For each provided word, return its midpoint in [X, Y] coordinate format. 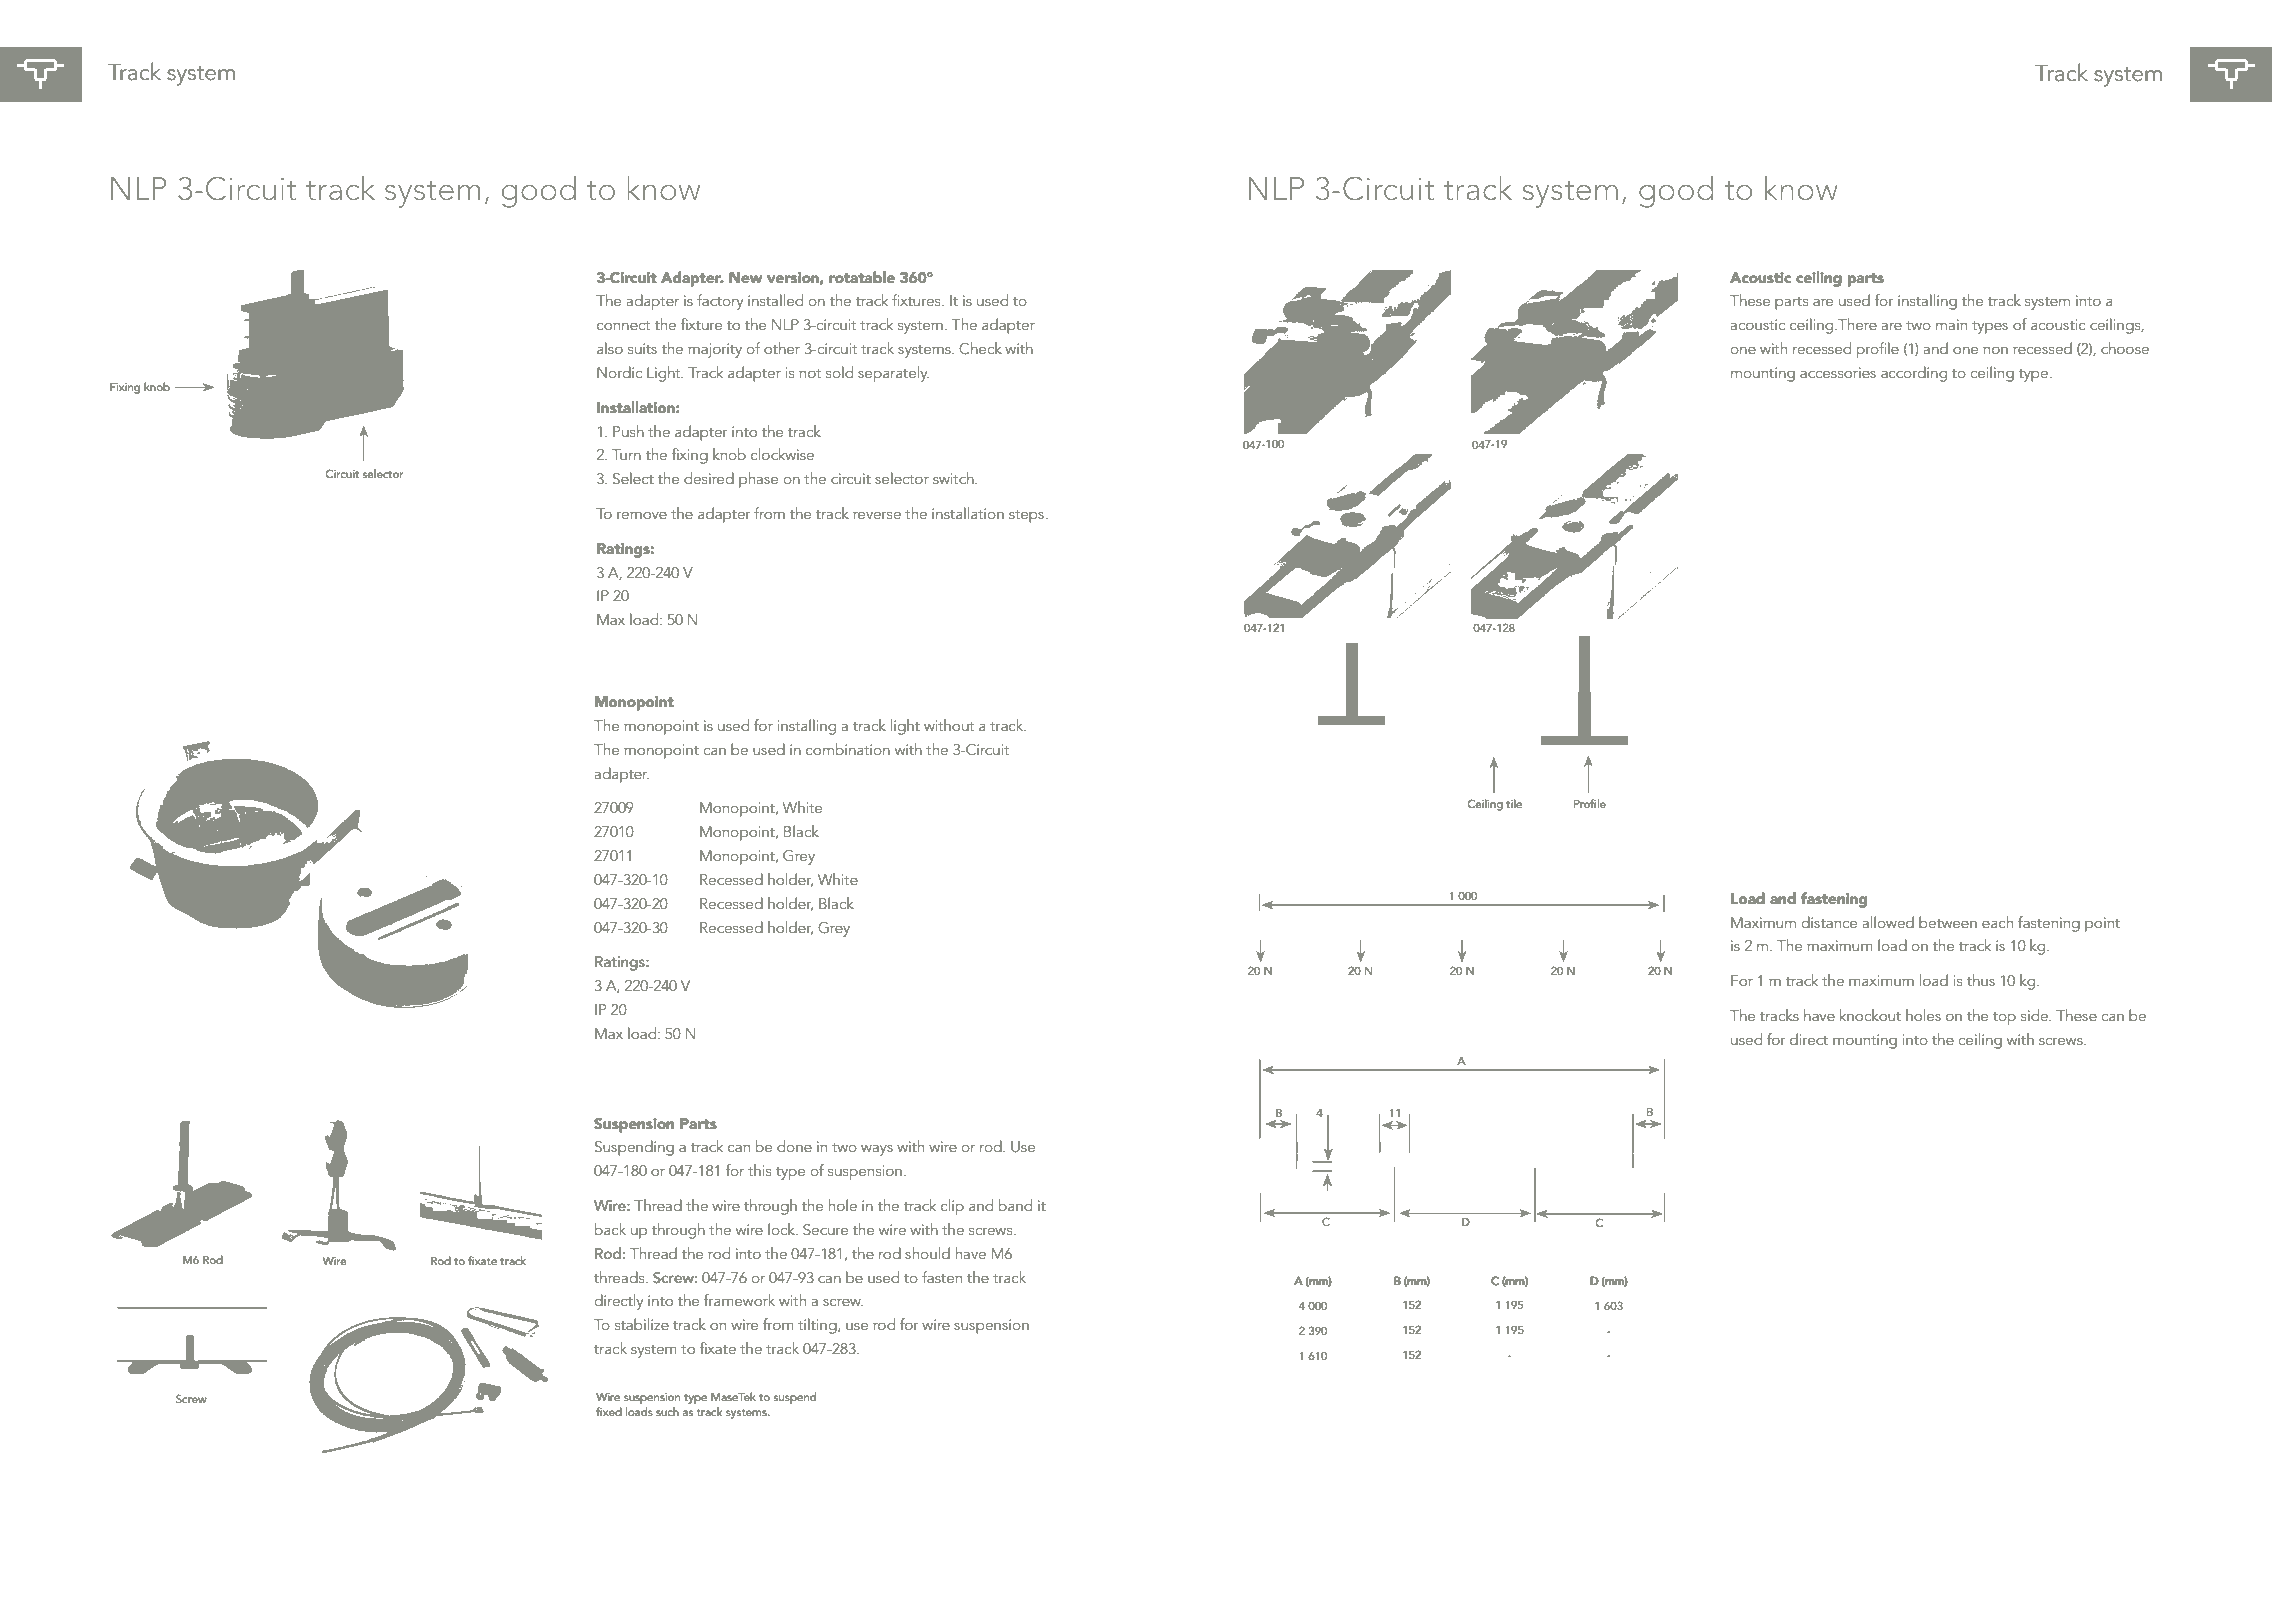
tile [1514, 803]
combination [848, 749]
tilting [818, 1326]
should [927, 1253]
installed [775, 300]
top [2004, 1018]
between [1948, 922]
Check [980, 348]
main [1951, 324]
